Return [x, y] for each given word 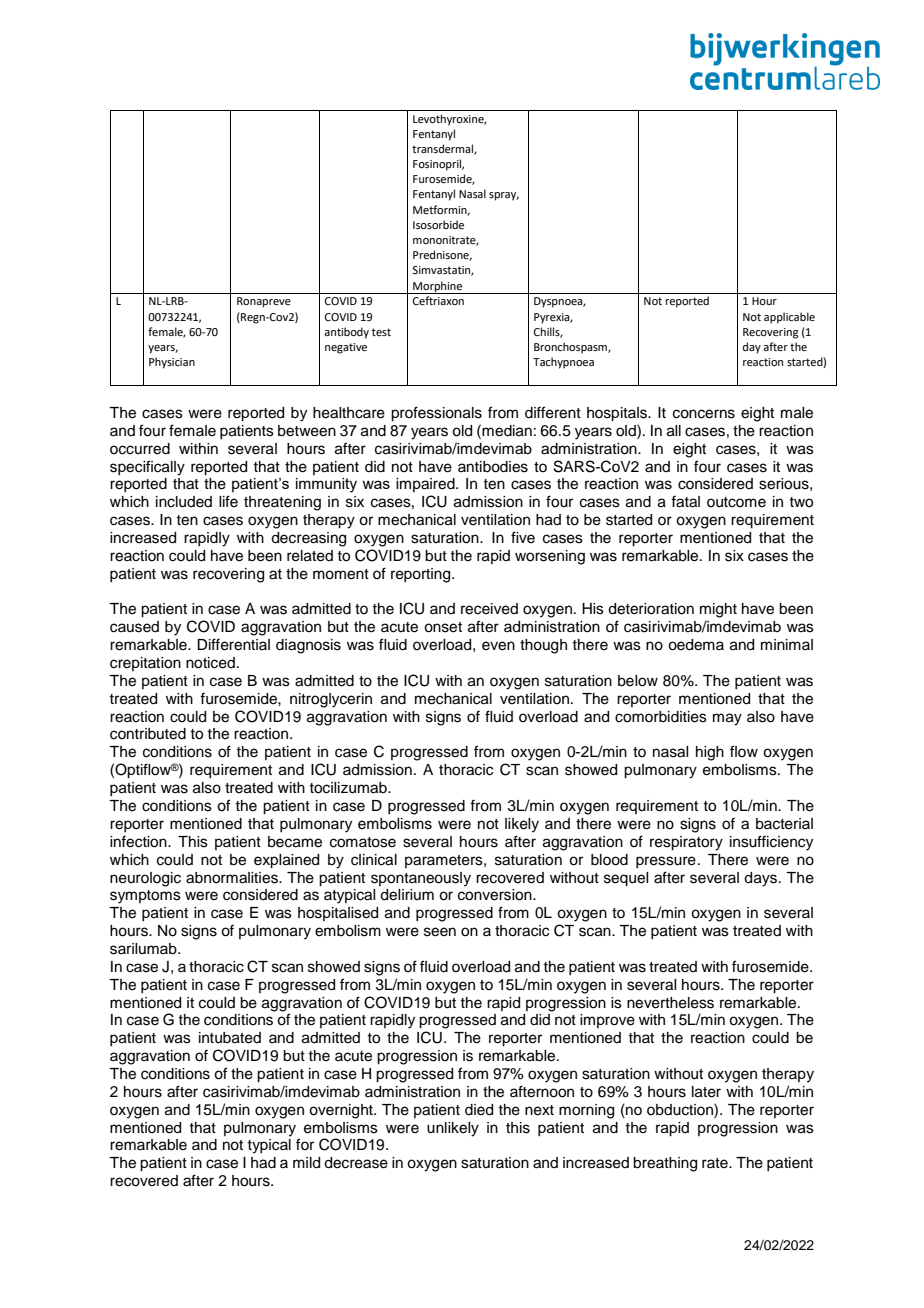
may [727, 719]
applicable [789, 318]
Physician [172, 363]
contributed [148, 734]
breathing [665, 1164]
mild [306, 1163]
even [498, 646]
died [479, 1110]
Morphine [438, 287]
